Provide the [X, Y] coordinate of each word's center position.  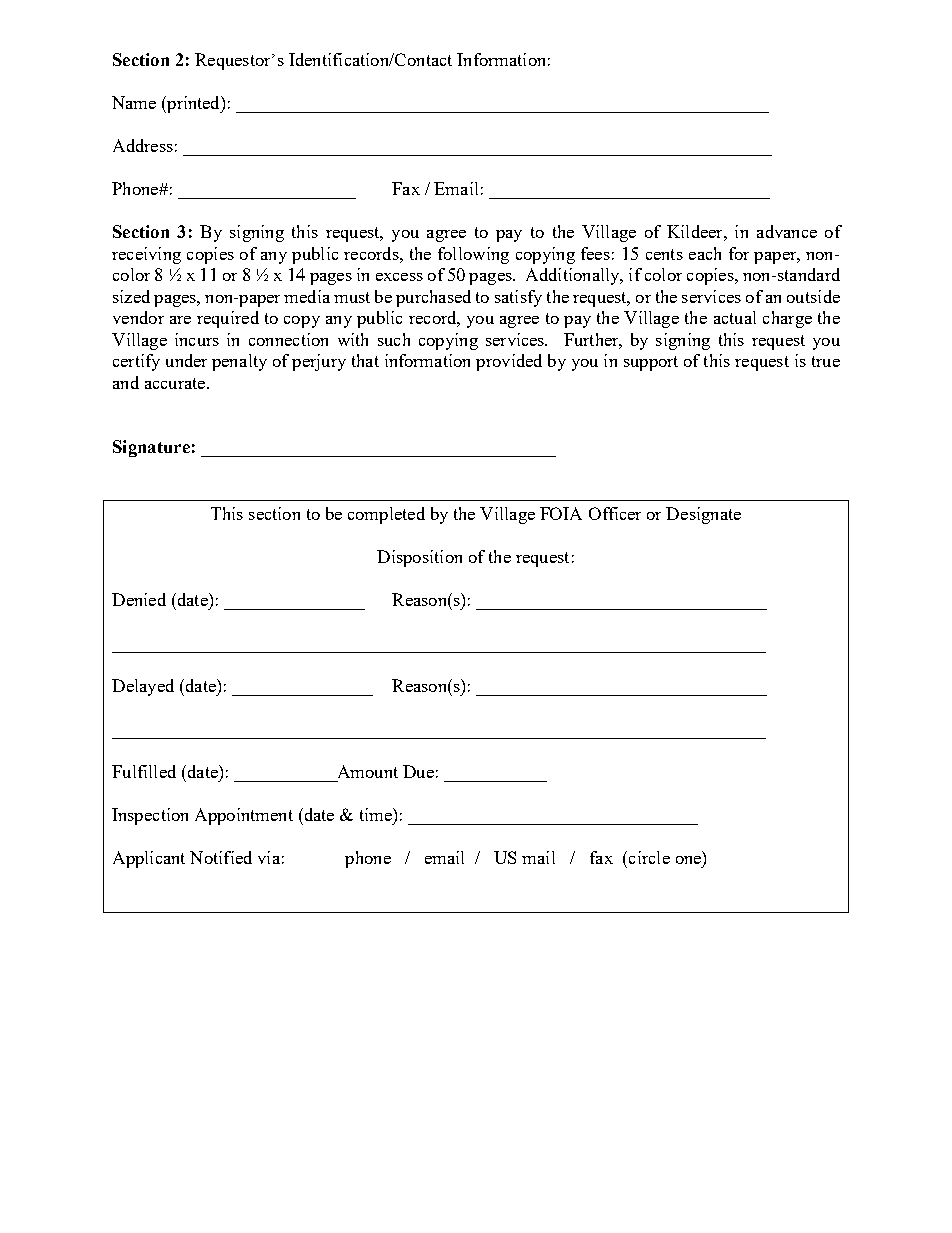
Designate [703, 515]
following [473, 255]
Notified [221, 857]
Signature [151, 448]
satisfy [518, 298]
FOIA [561, 513]
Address [143, 145]
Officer [615, 513]
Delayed [143, 687]
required [228, 319]
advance [787, 231]
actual [735, 317]
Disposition [419, 558]
